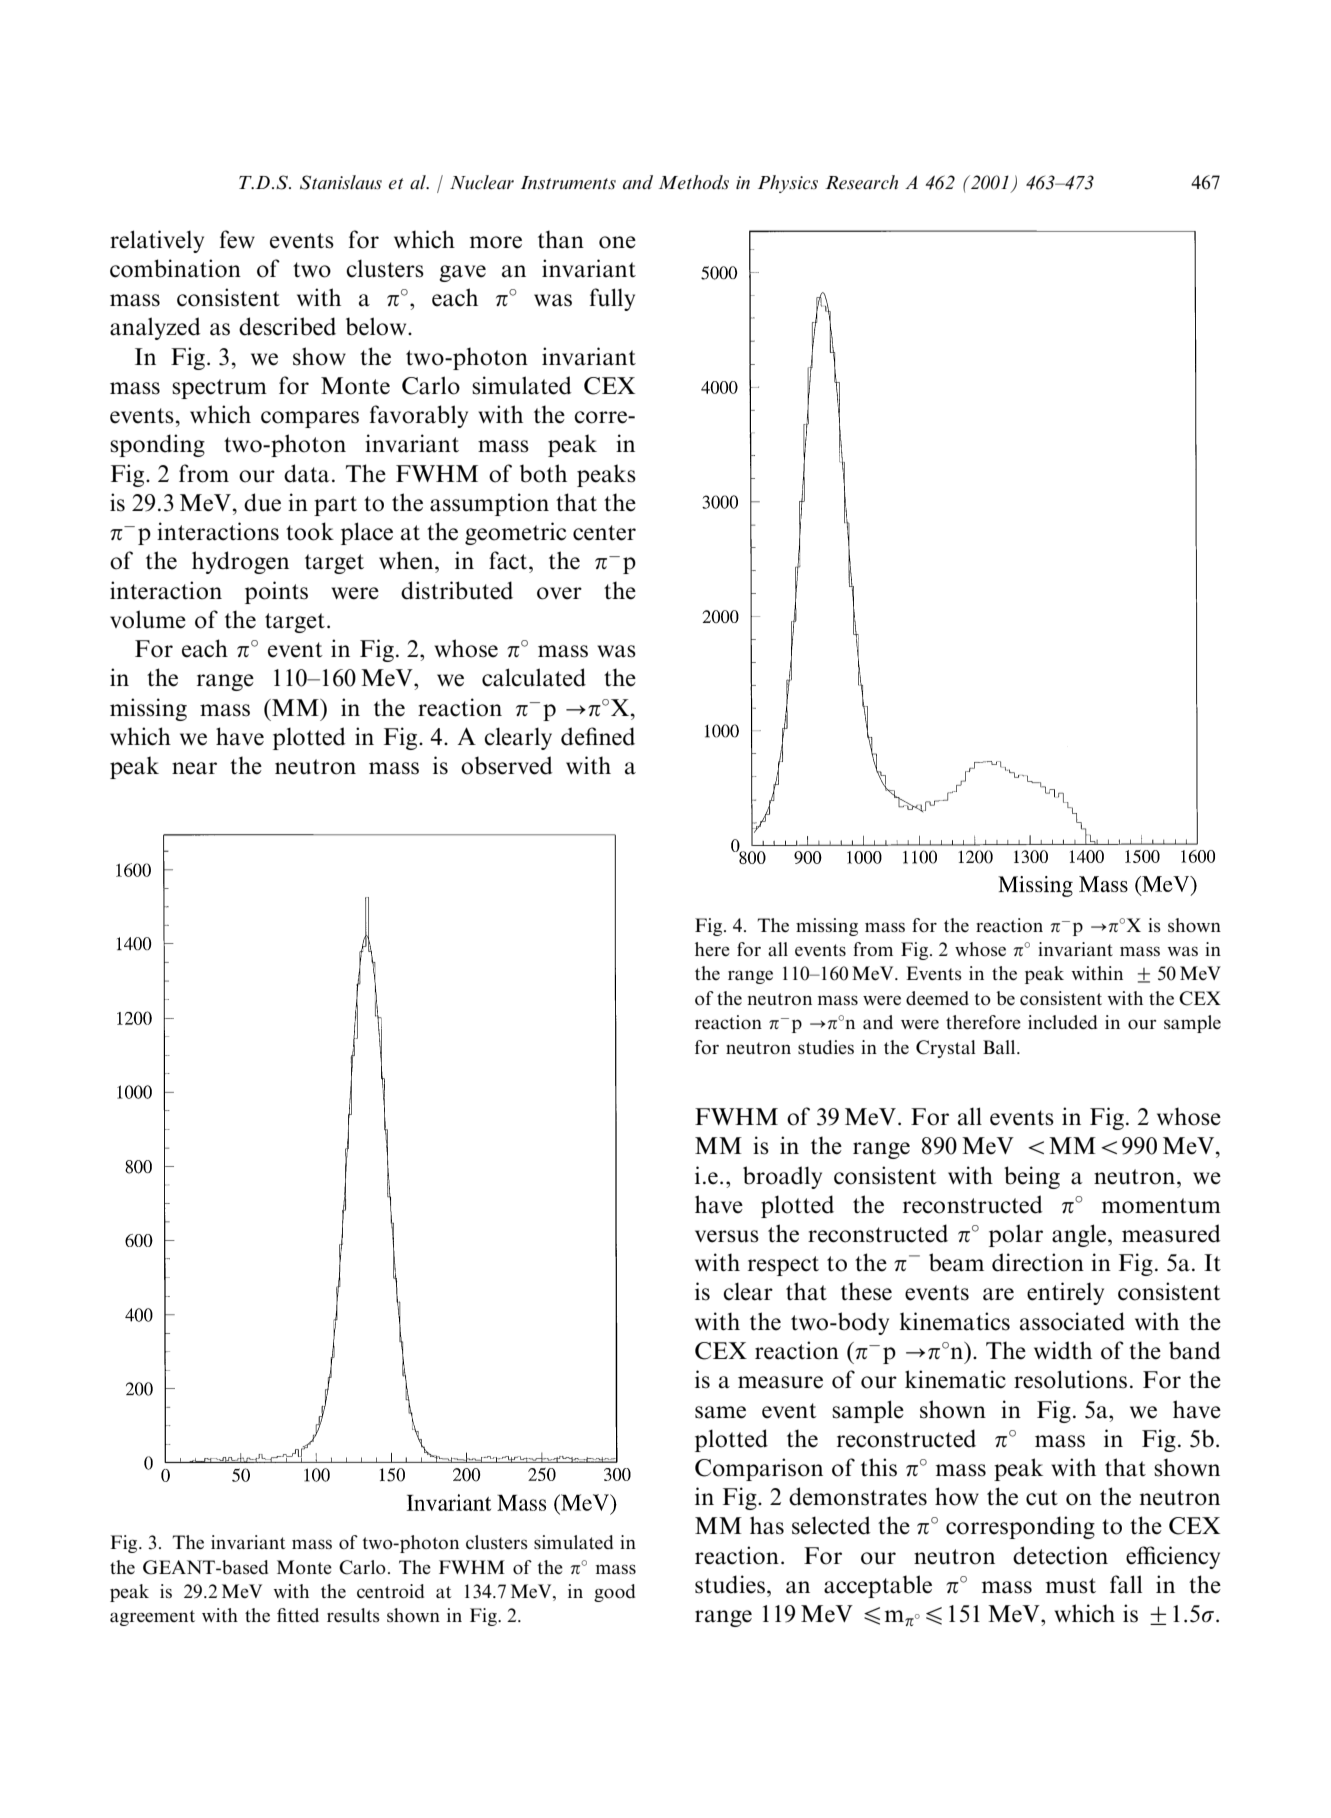  I want to click on observed, so click(507, 765).
